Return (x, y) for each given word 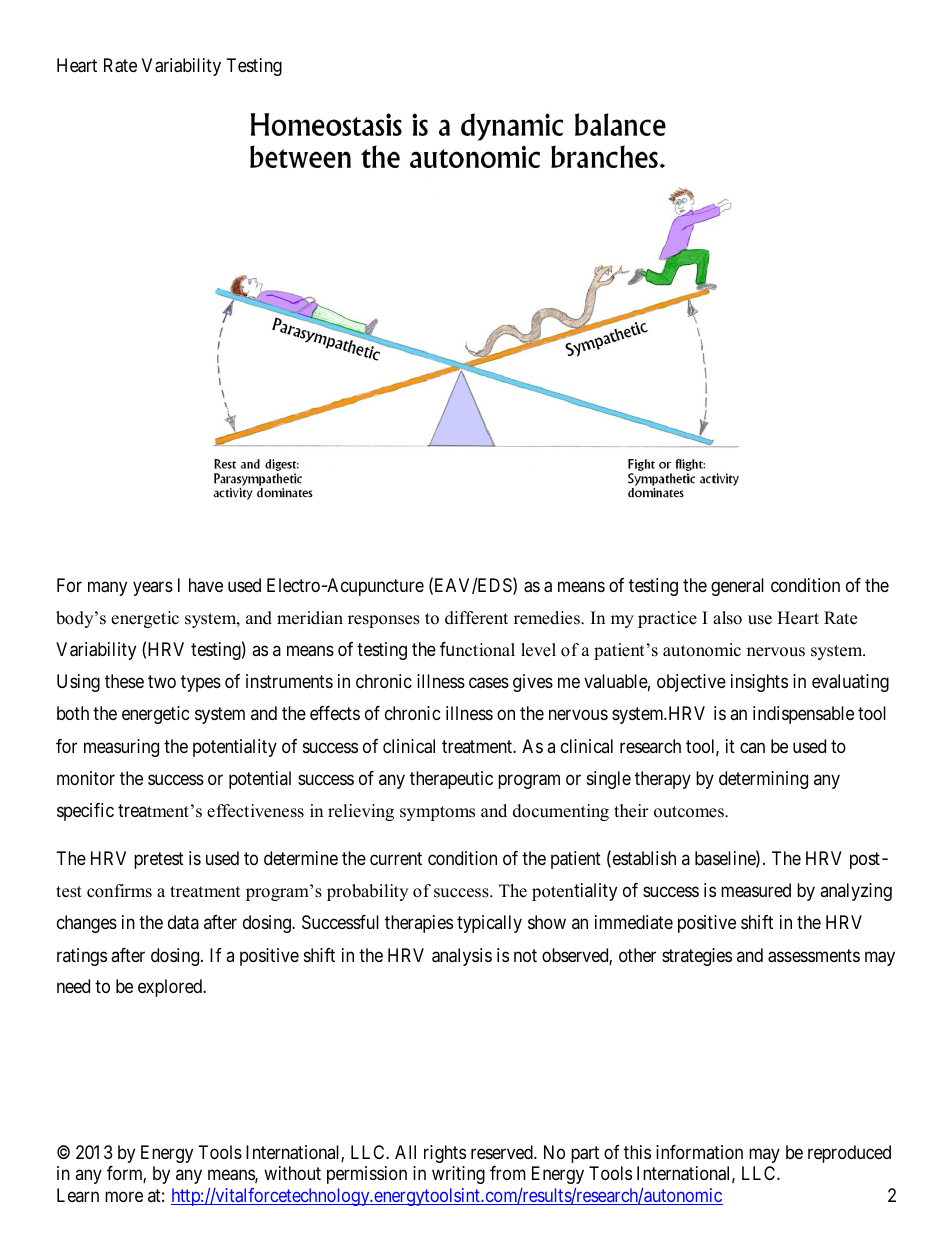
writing (458, 1175)
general (737, 587)
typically (489, 924)
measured (756, 890)
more (124, 1196)
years (153, 588)
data (183, 922)
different (476, 618)
